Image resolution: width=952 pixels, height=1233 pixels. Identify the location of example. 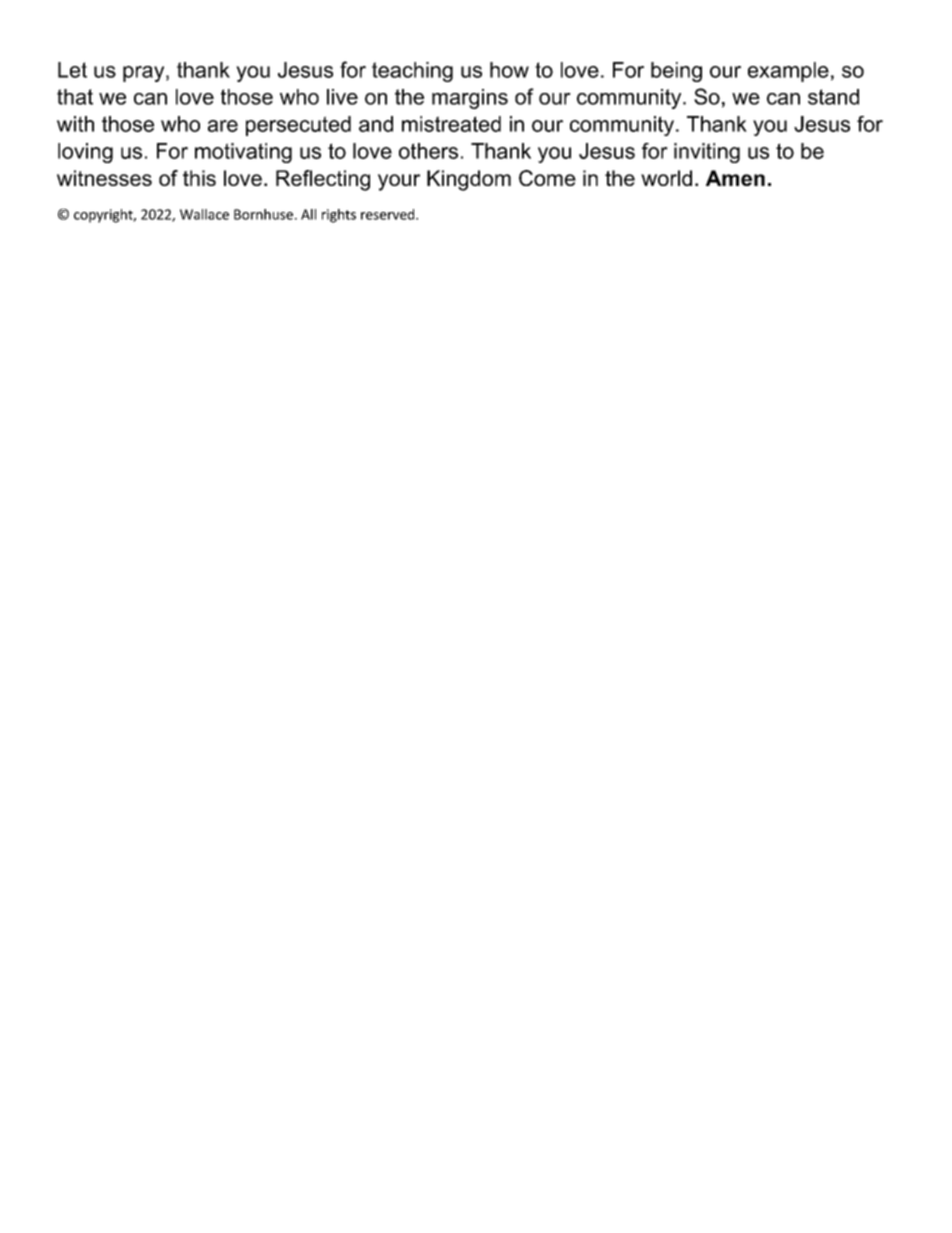
(788, 72).
